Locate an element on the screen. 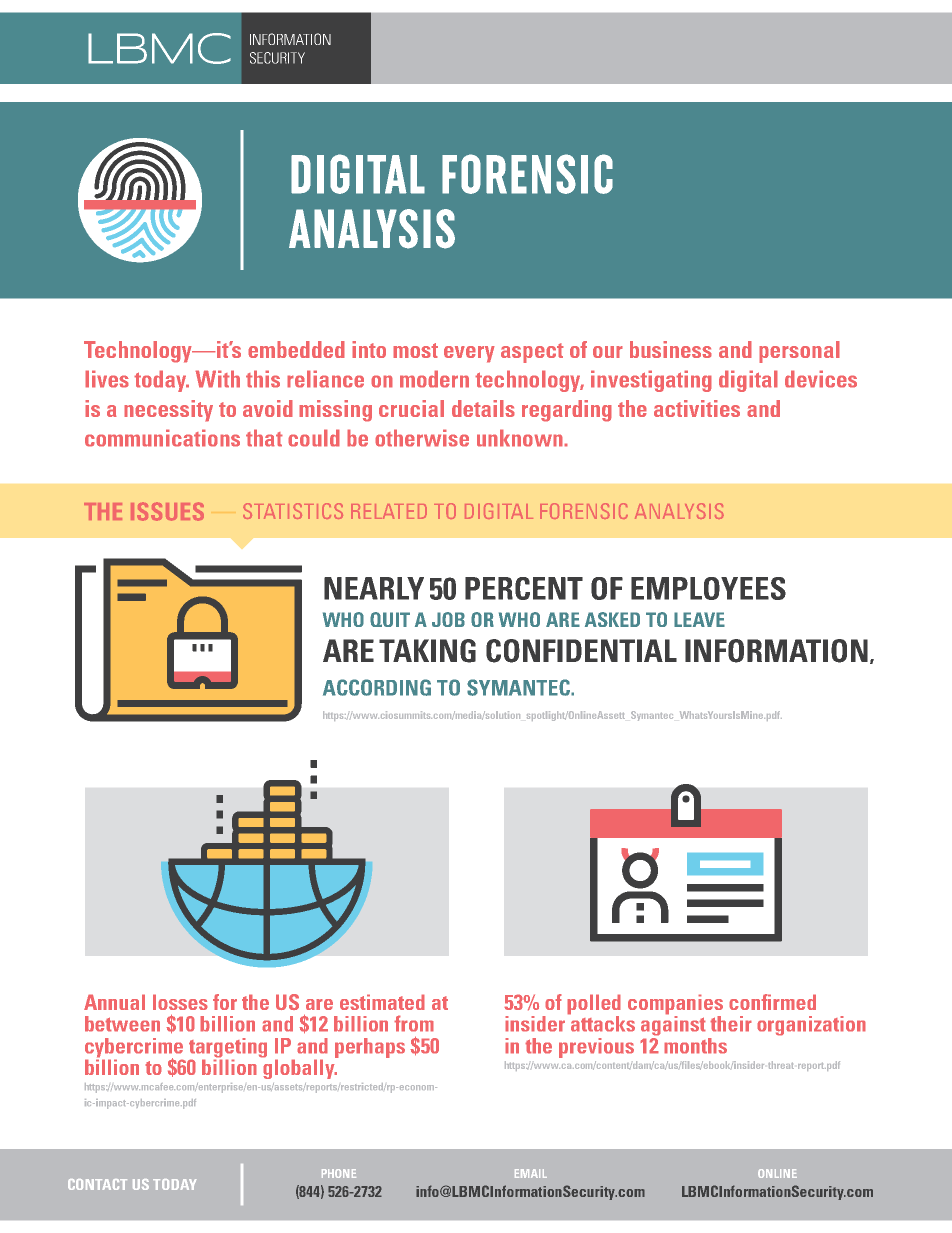  estimated is located at coordinates (382, 1002).
